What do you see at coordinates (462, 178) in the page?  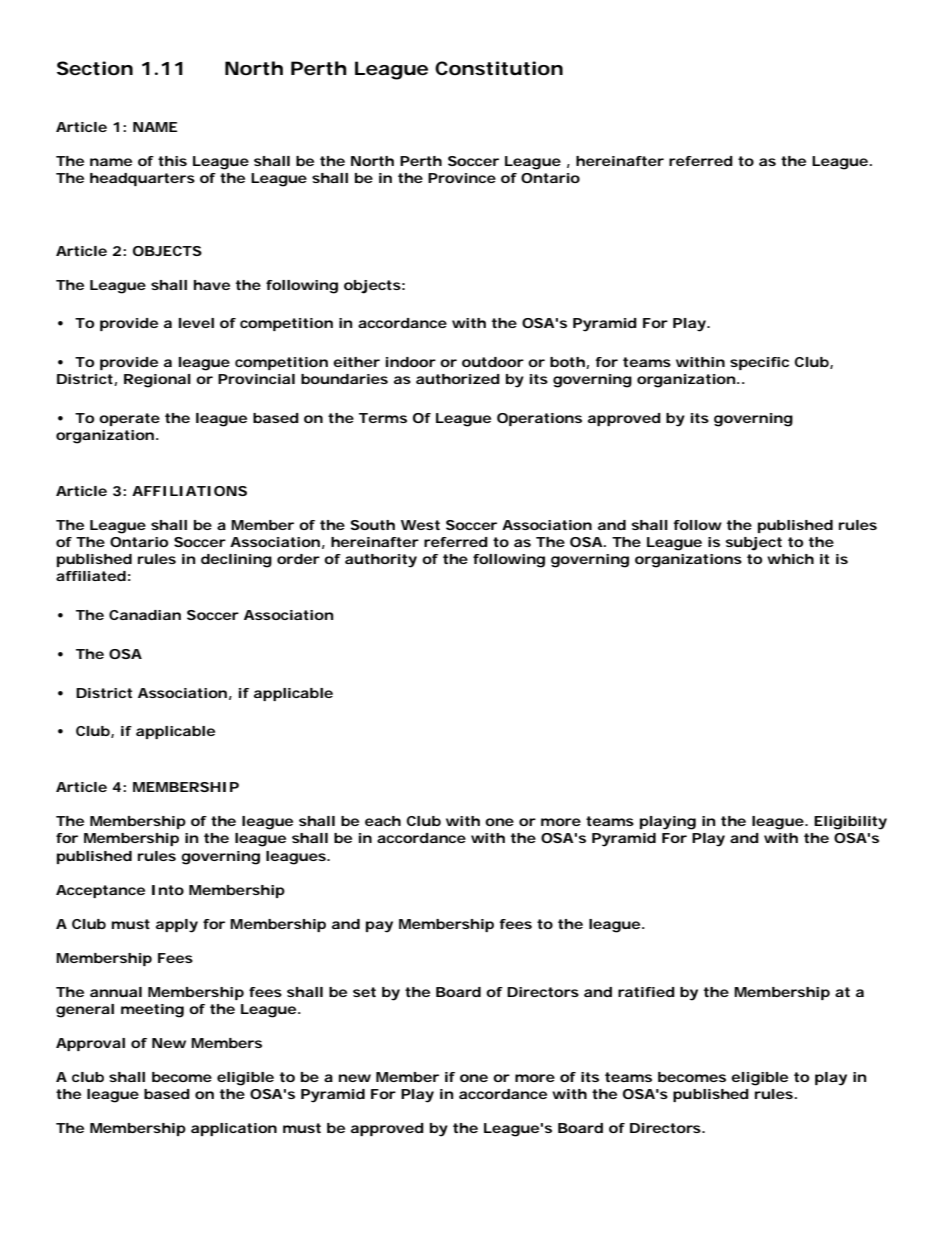 I see `Province` at bounding box center [462, 178].
